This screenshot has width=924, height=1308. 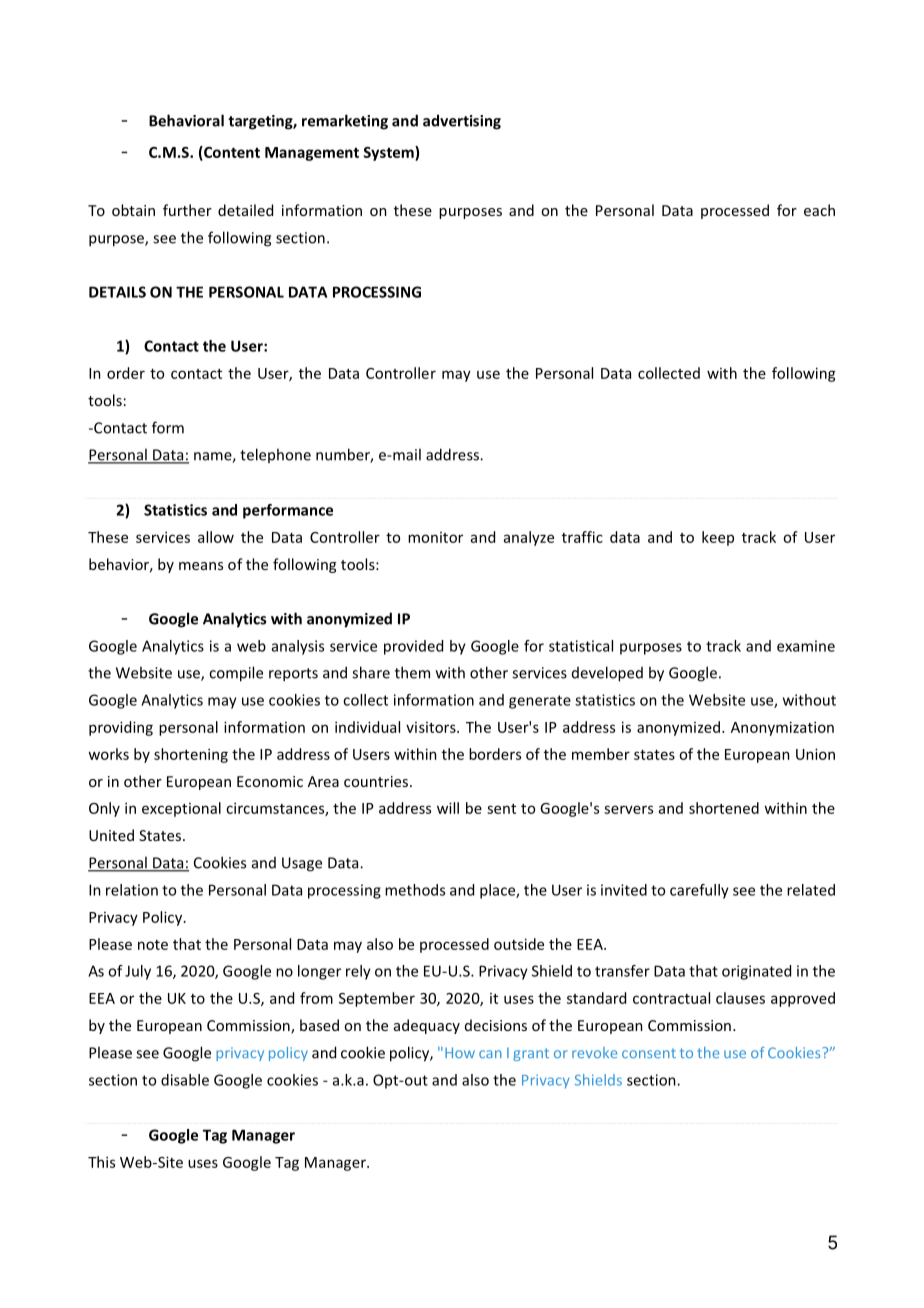 I want to click on each, so click(x=819, y=210).
